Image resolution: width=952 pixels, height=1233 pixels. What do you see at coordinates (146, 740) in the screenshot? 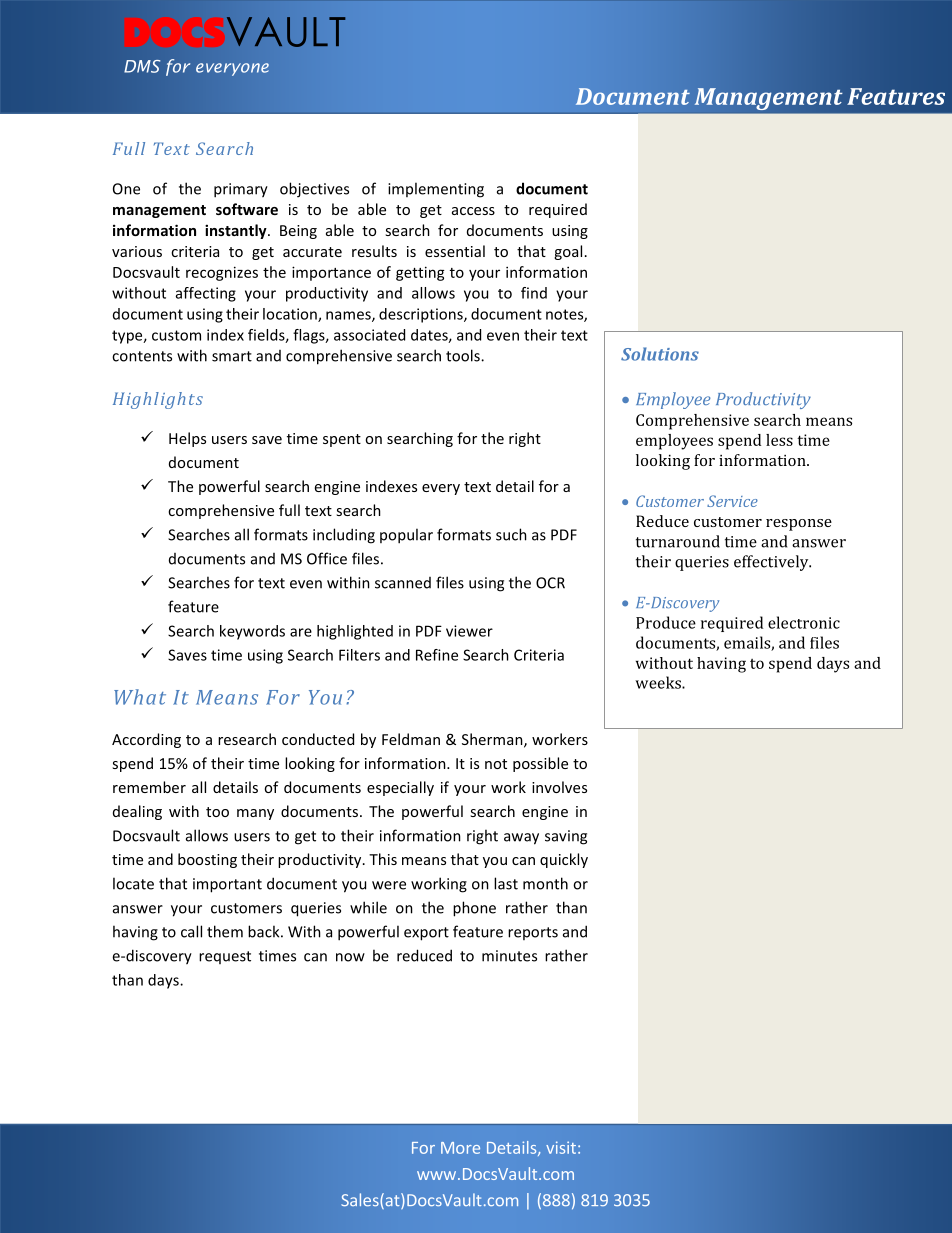
I see `According` at bounding box center [146, 740].
